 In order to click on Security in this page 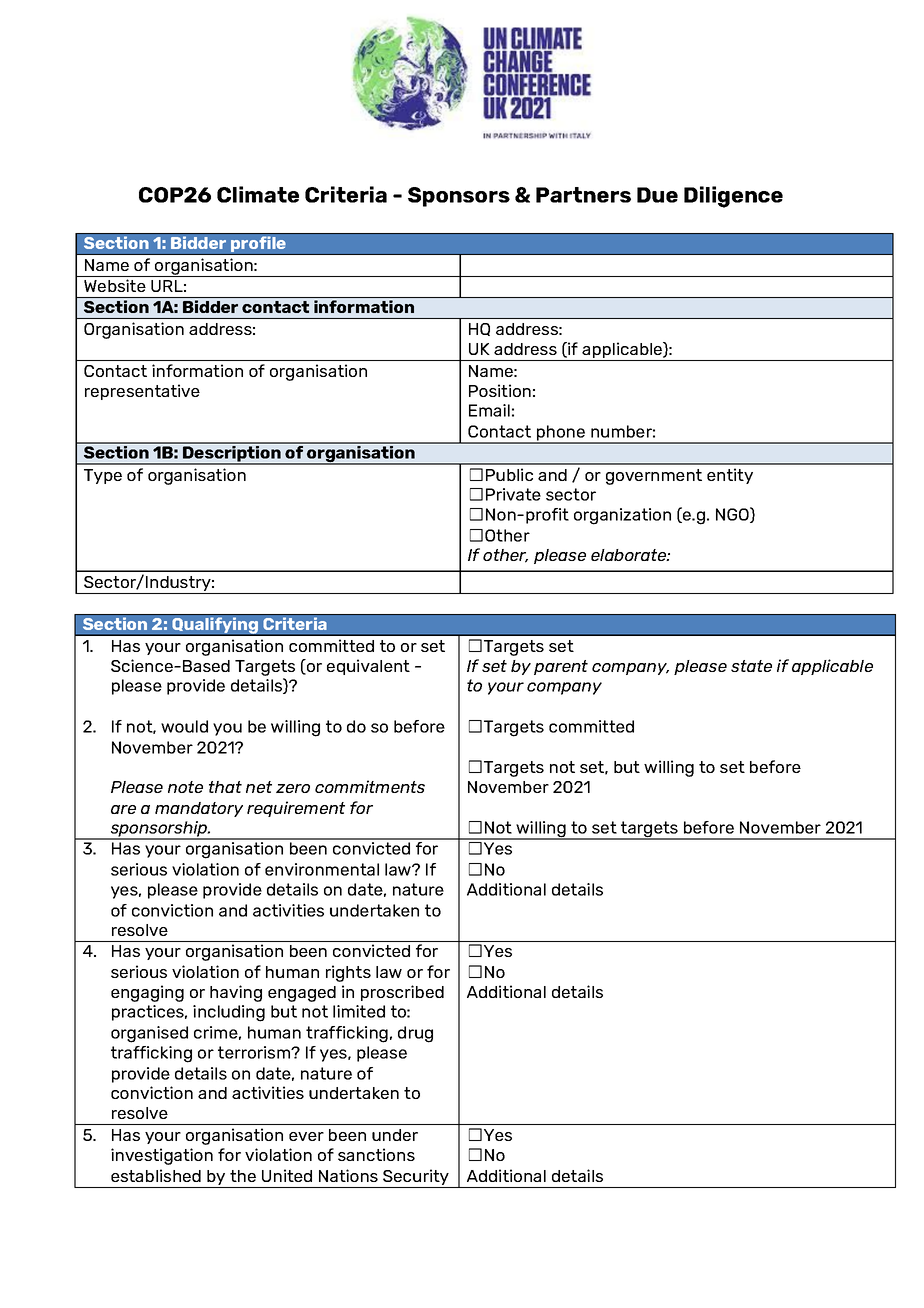, I will do `click(416, 1178)`.
